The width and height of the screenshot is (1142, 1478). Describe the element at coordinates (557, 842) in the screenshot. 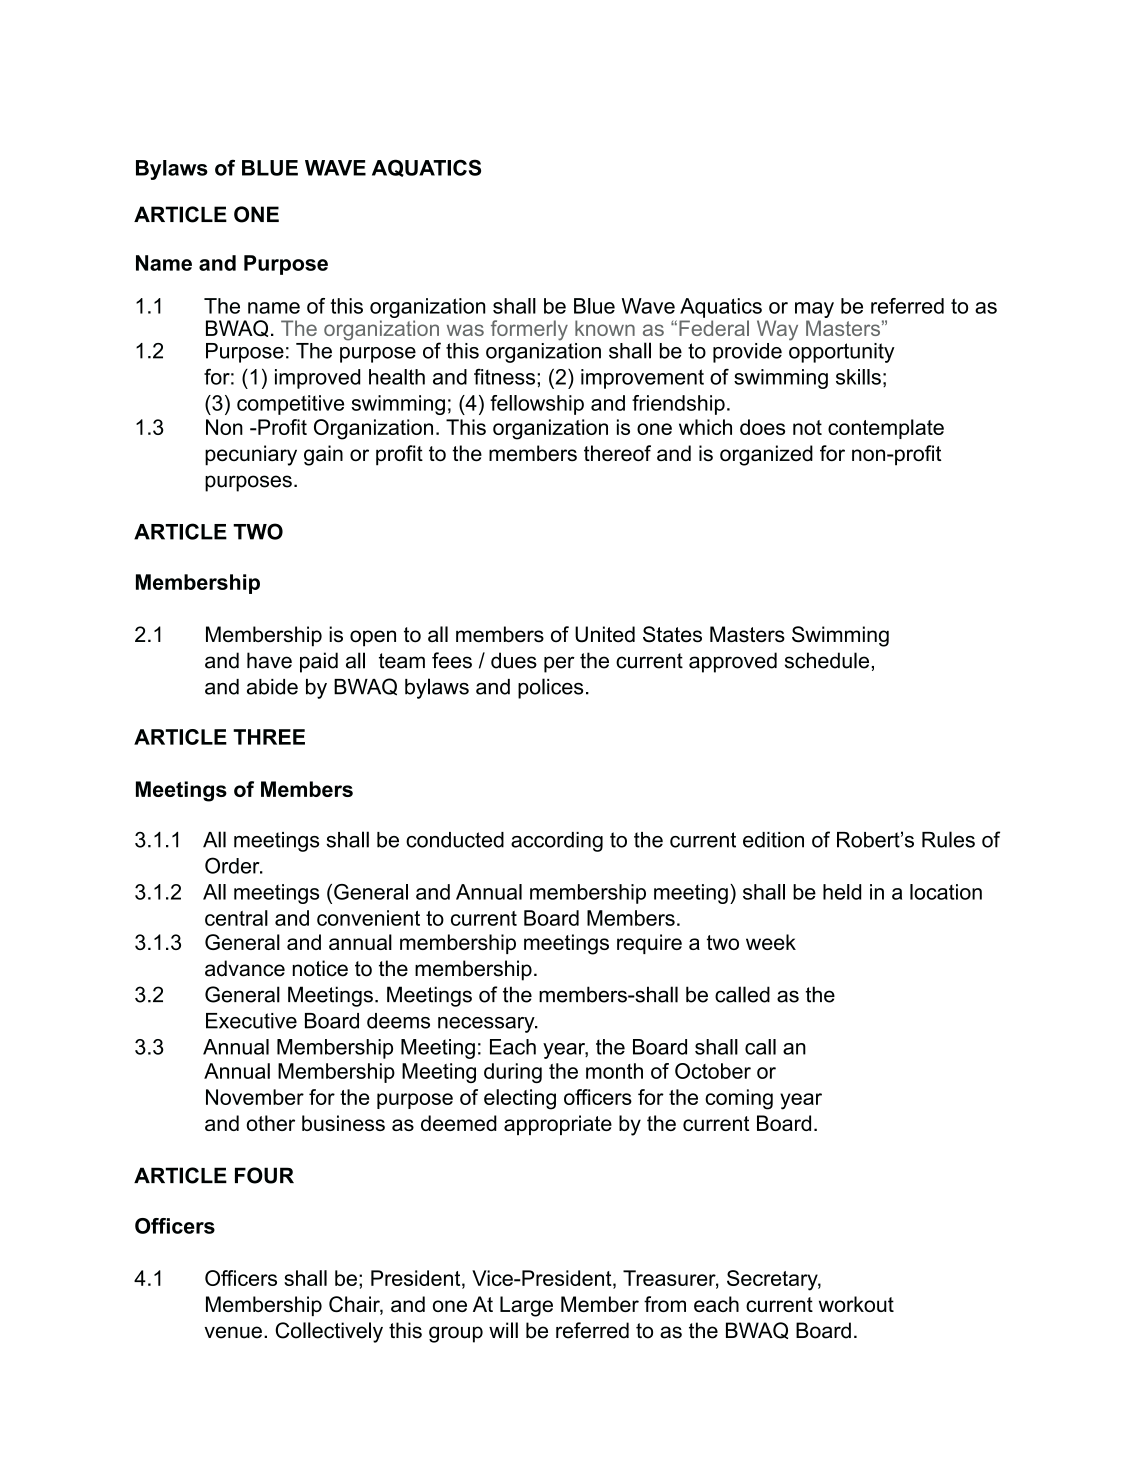

I see `according` at that location.
